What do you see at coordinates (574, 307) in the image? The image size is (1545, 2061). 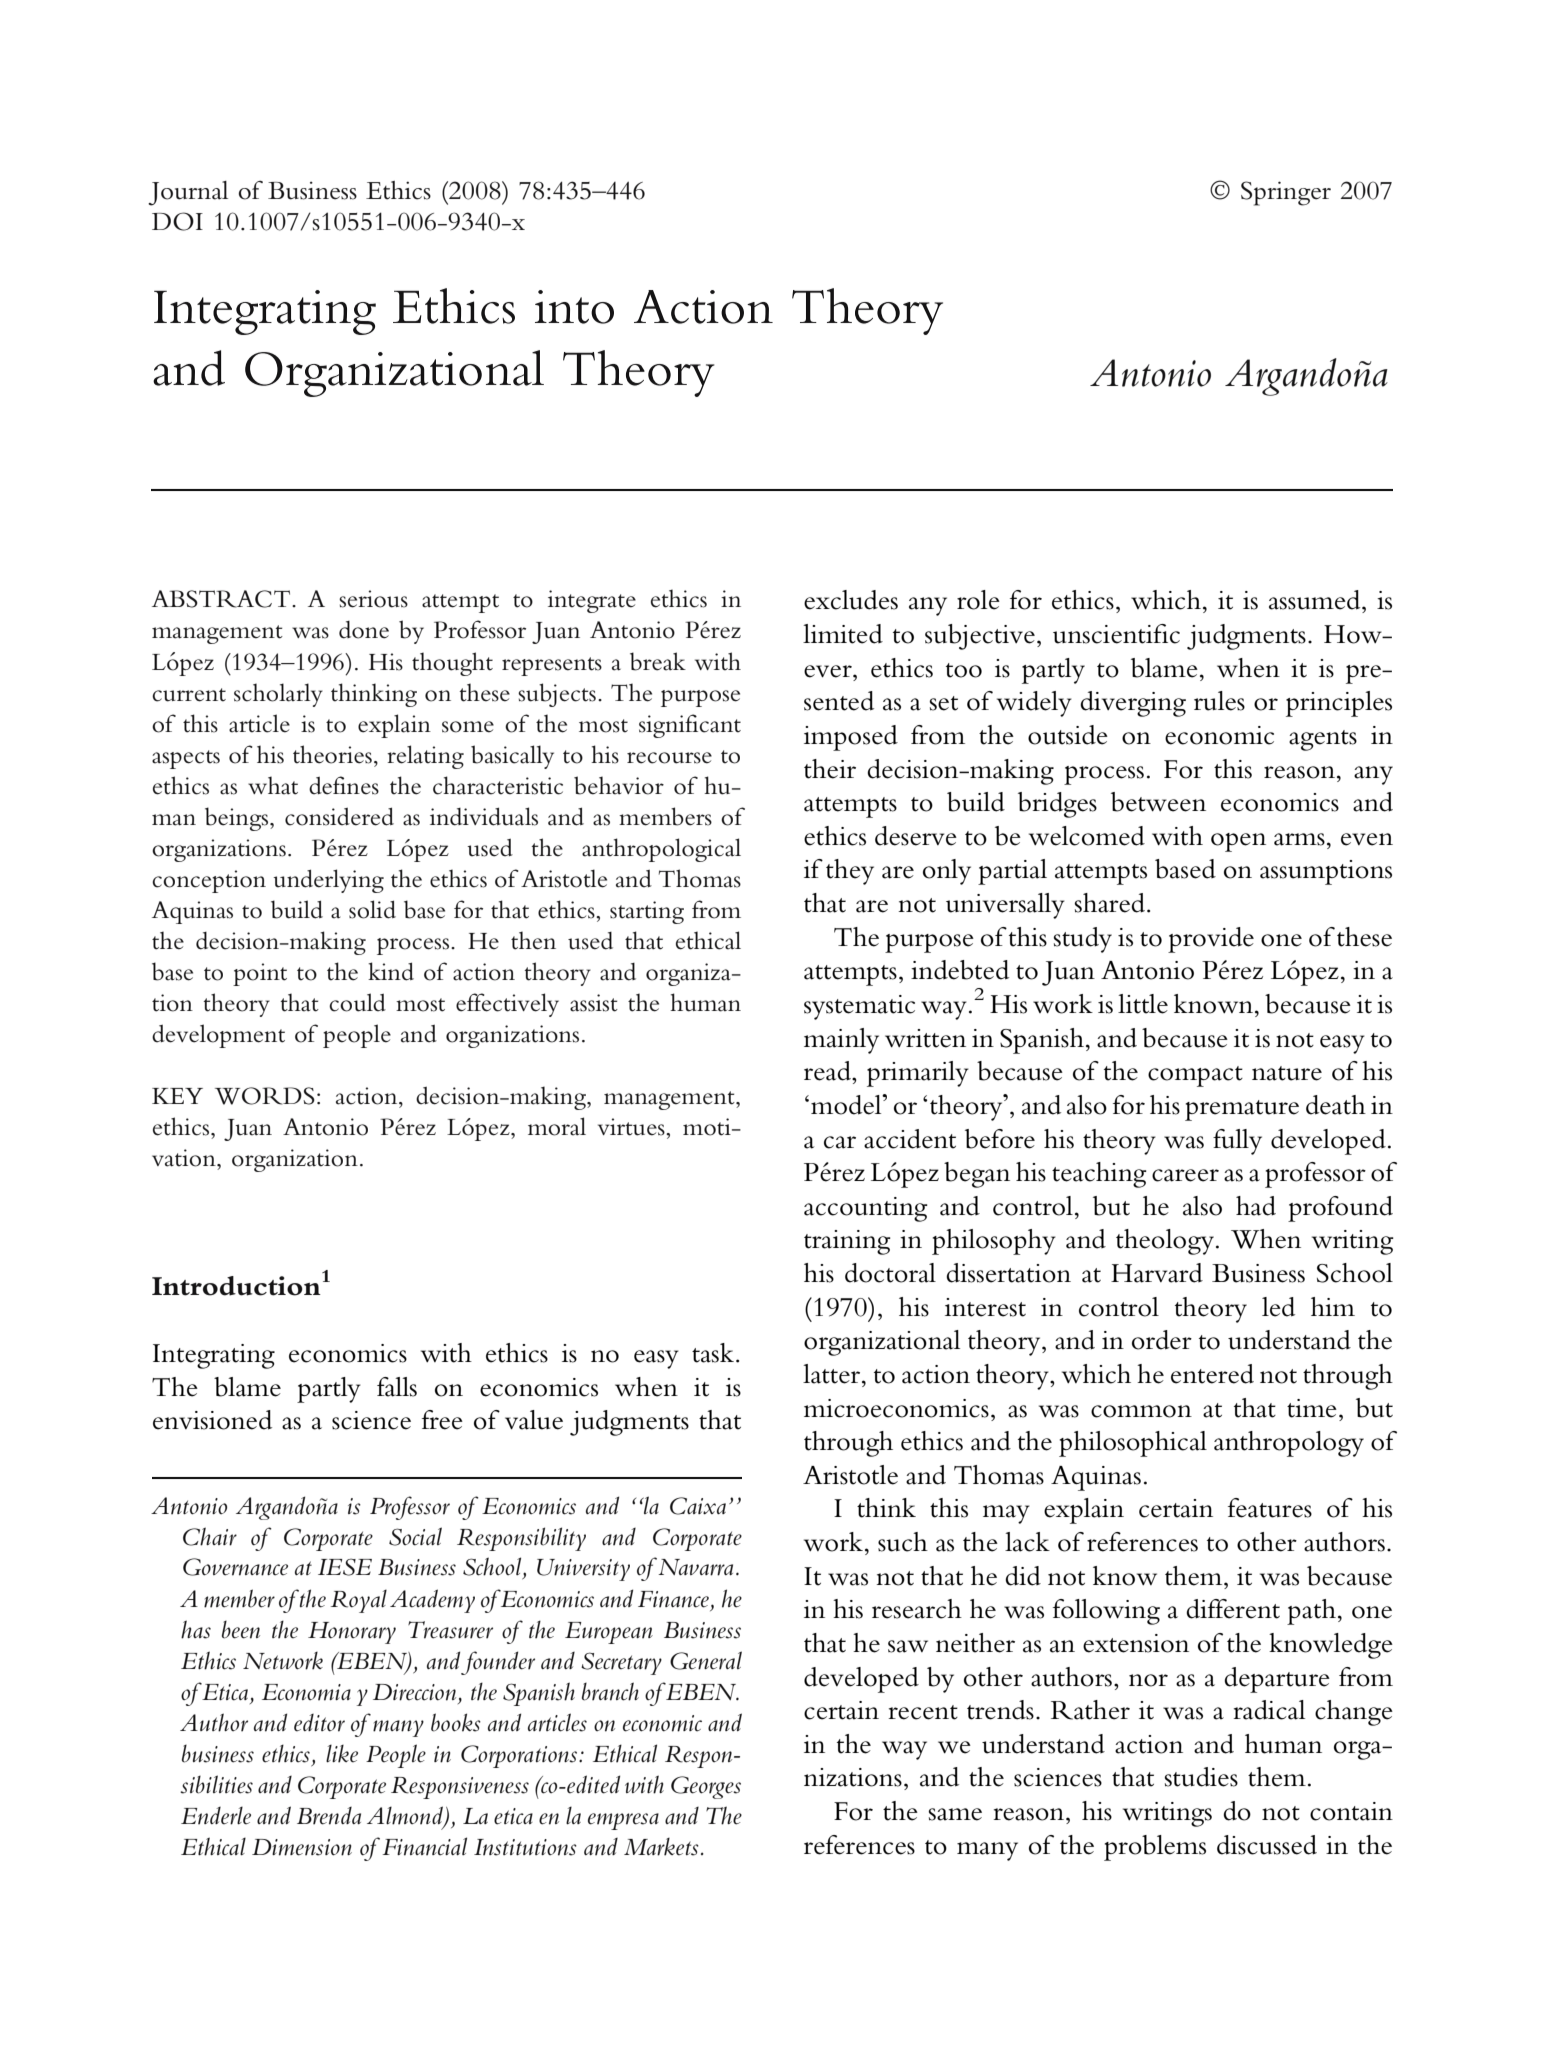 I see `into` at bounding box center [574, 307].
